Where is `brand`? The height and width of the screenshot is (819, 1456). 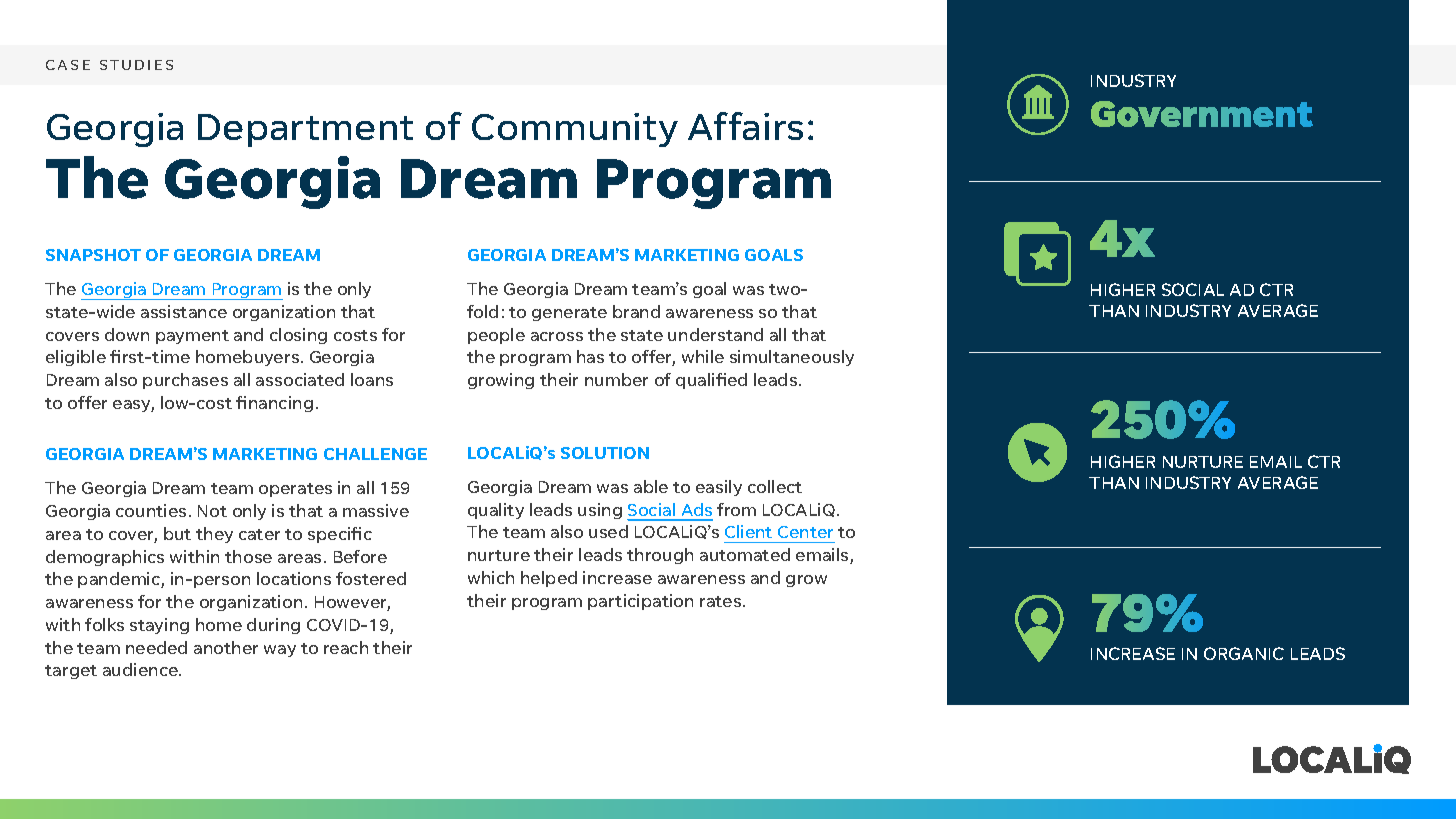
brand is located at coordinates (636, 311).
